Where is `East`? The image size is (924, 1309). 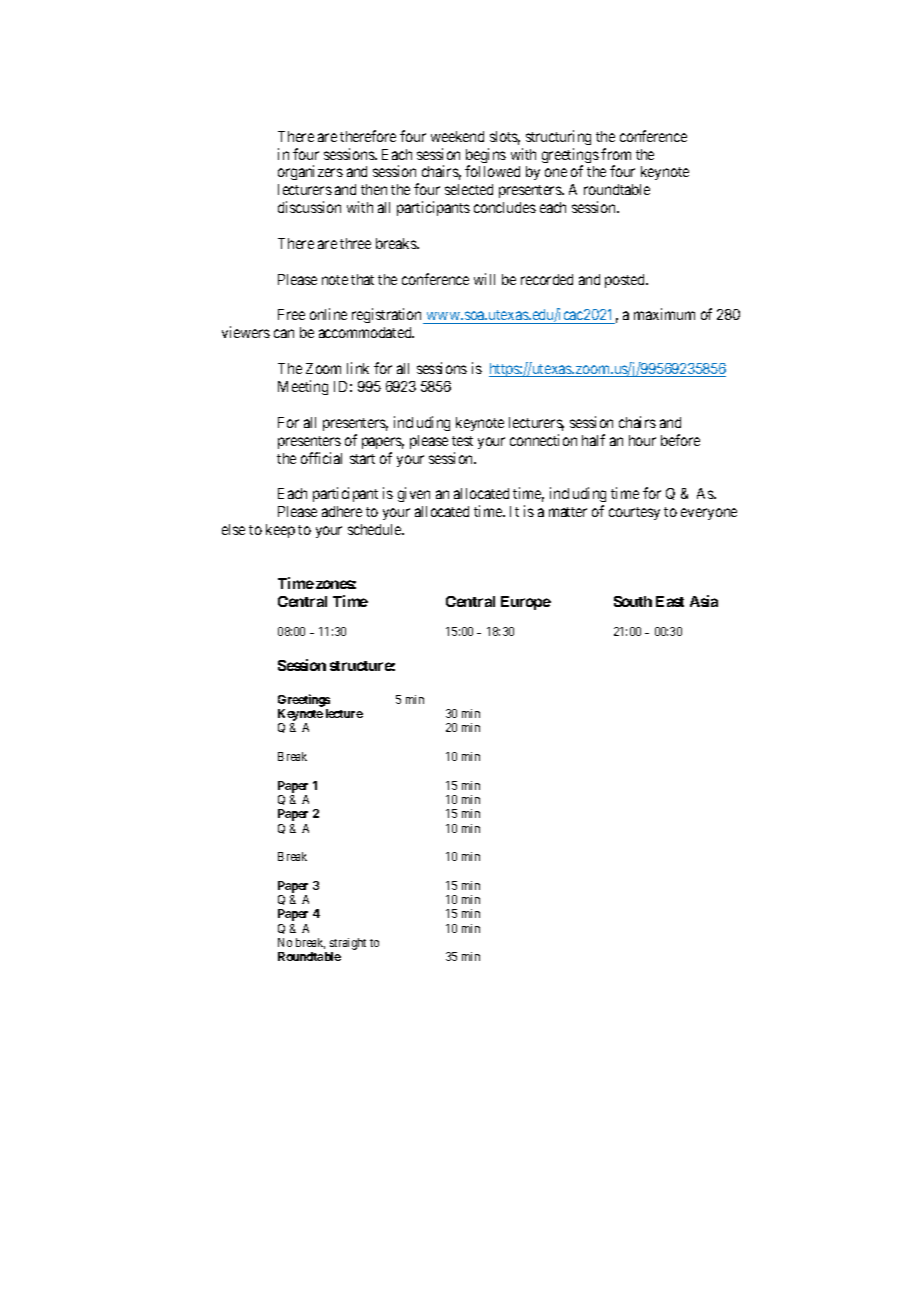 East is located at coordinates (670, 601).
